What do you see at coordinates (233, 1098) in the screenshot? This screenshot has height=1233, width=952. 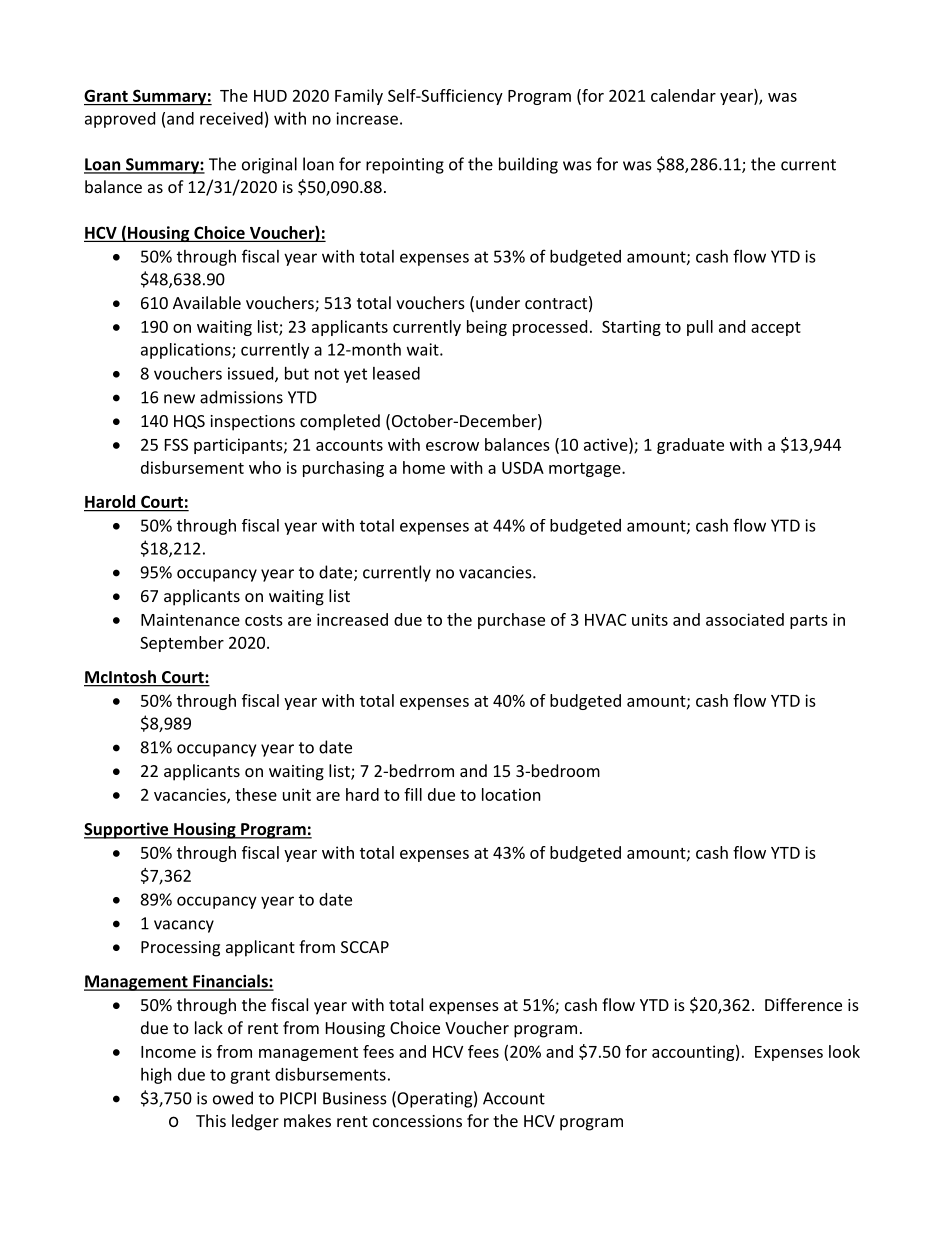 I see `owed` at bounding box center [233, 1098].
